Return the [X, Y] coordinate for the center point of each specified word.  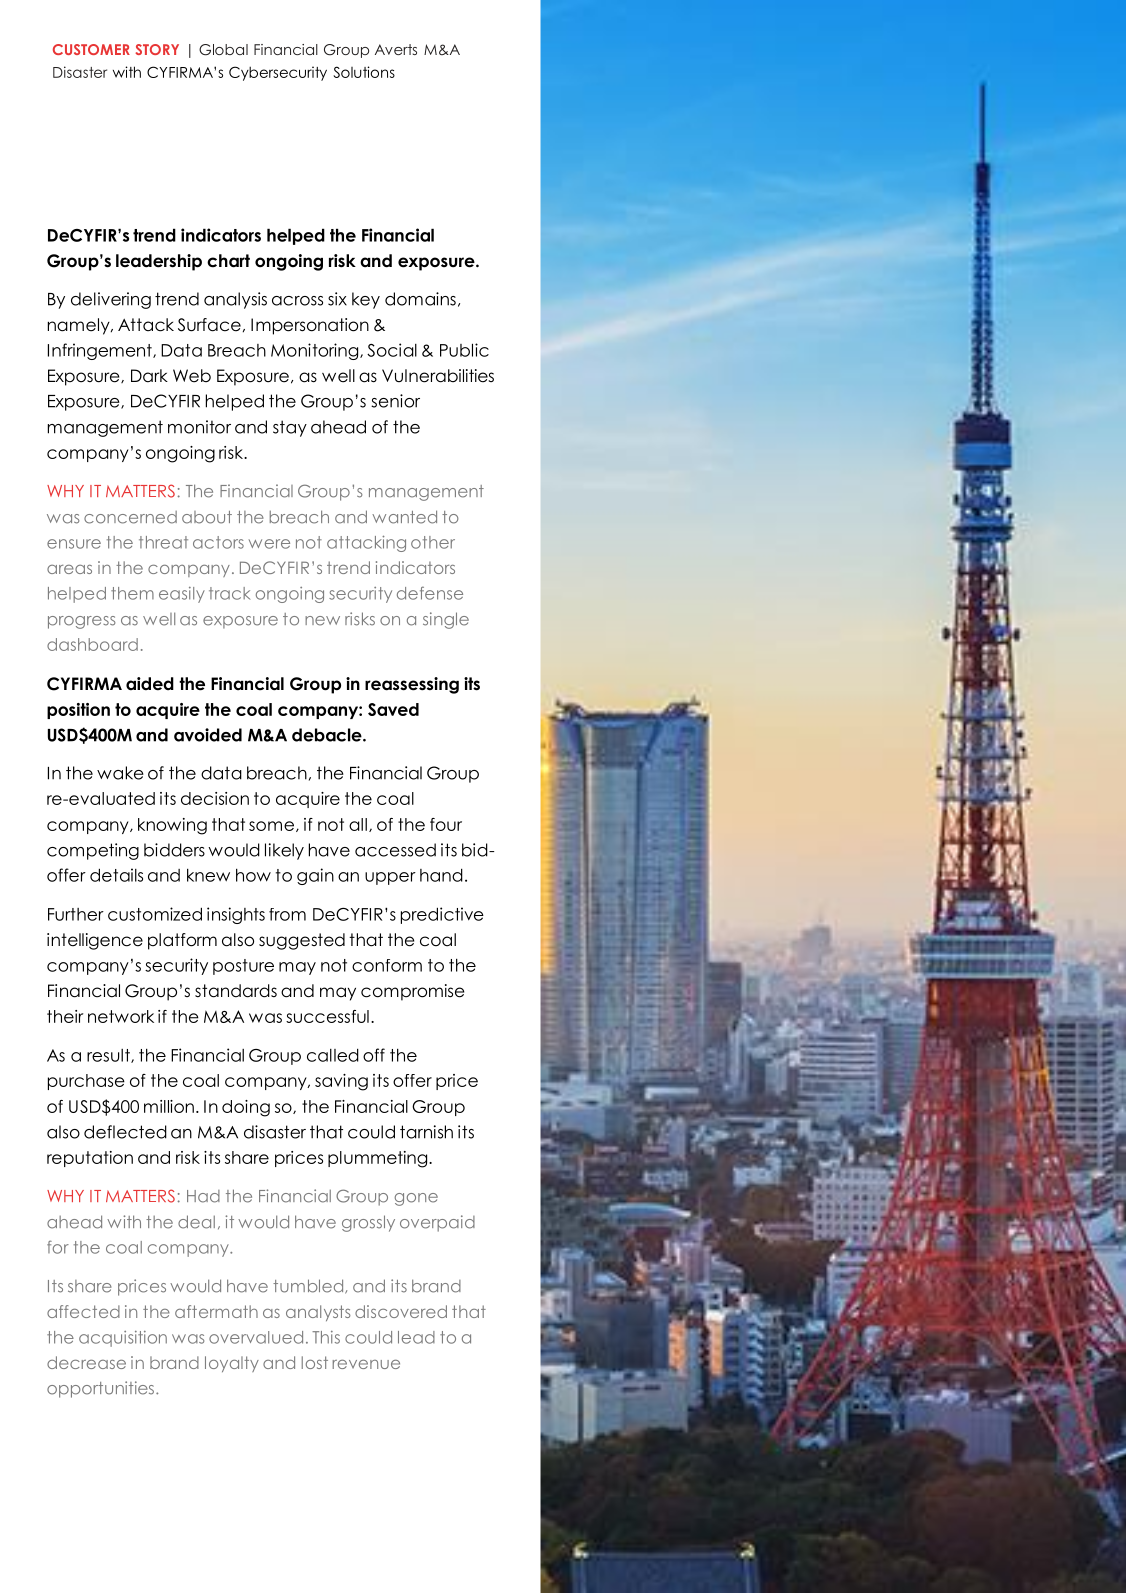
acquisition [123, 1339]
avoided [208, 735]
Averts [396, 49]
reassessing [412, 685]
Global [223, 50]
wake [120, 773]
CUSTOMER [91, 49]
